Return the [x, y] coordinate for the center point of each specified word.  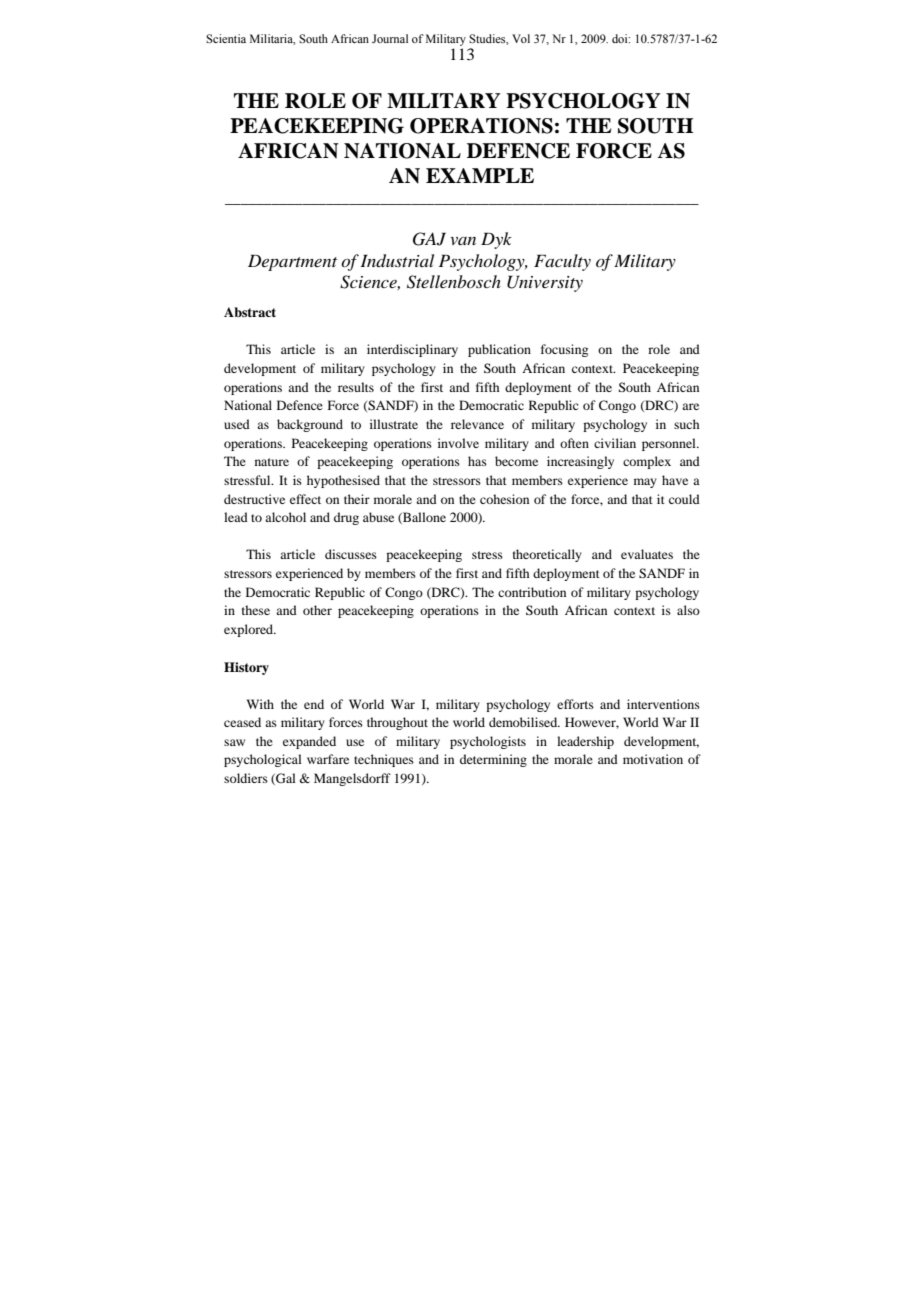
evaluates [647, 554]
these [256, 610]
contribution [532, 592]
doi [621, 38]
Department [292, 262]
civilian [615, 443]
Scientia [226, 38]
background [310, 425]
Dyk [496, 240]
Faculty [562, 262]
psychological [263, 760]
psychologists [488, 742]
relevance [477, 424]
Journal [390, 38]
